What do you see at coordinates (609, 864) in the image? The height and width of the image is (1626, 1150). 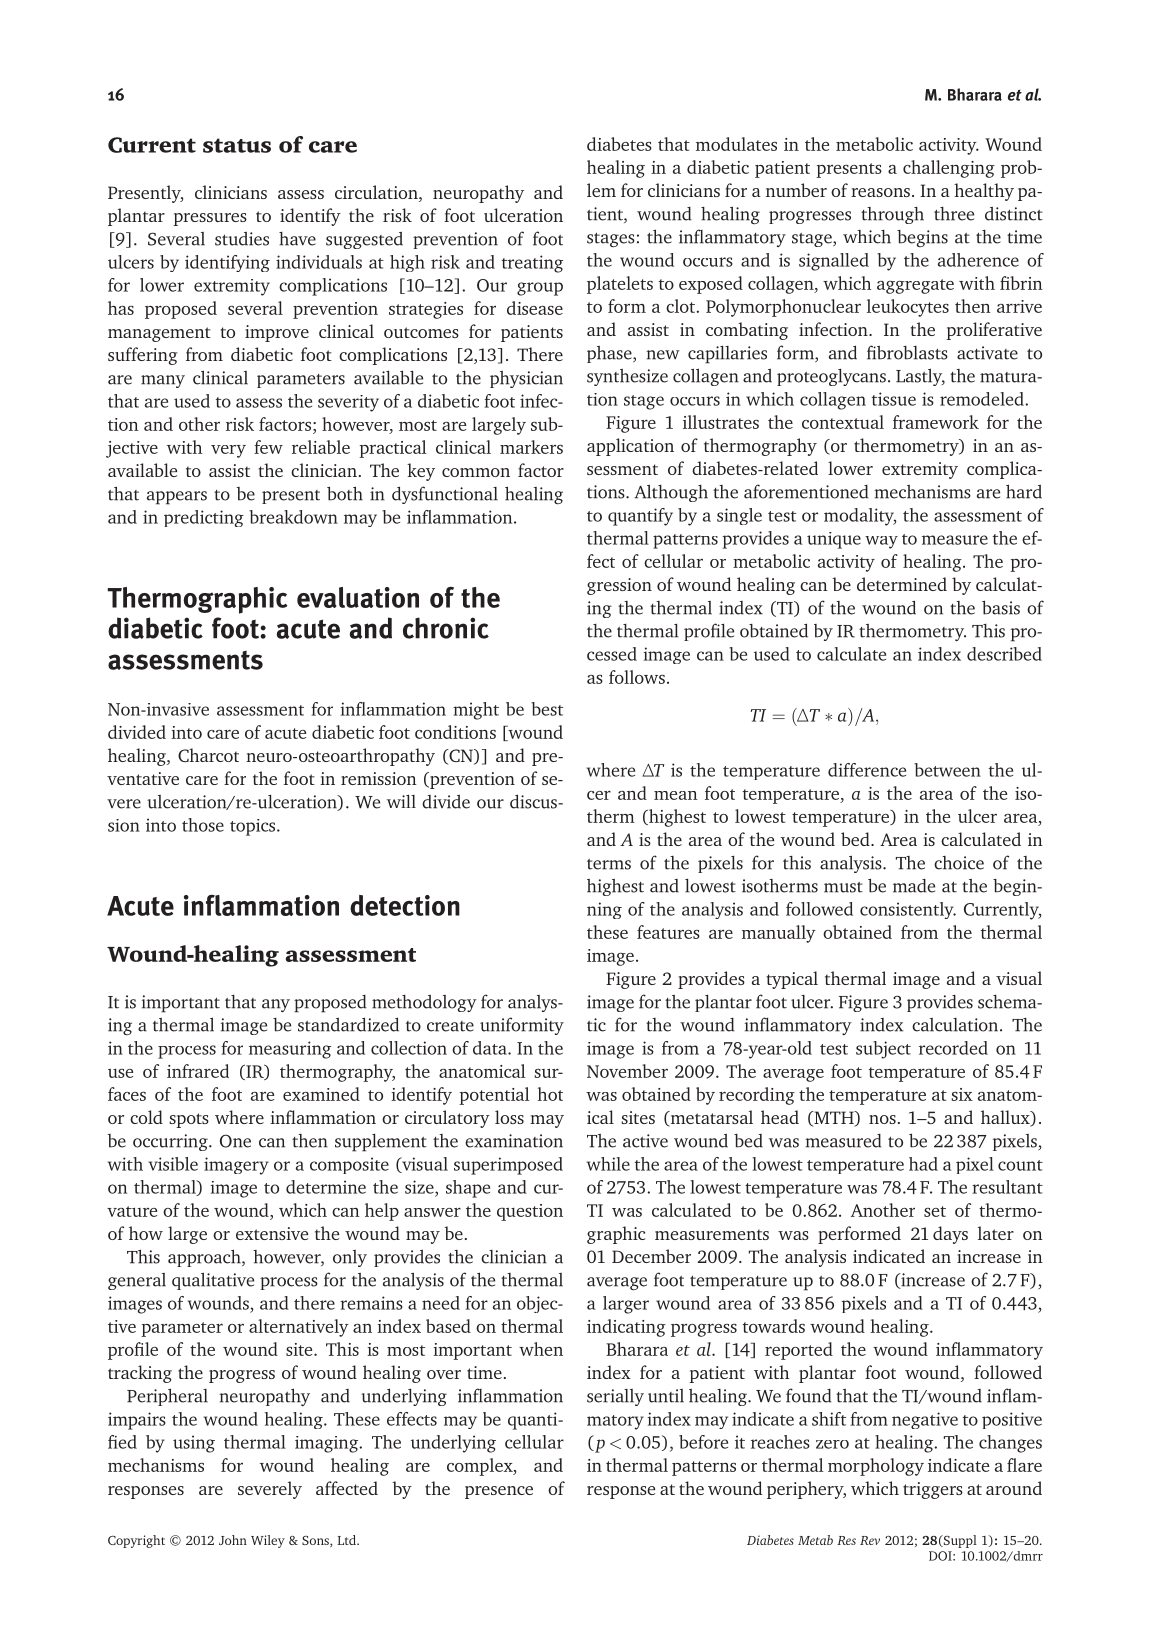 I see `terms` at bounding box center [609, 864].
